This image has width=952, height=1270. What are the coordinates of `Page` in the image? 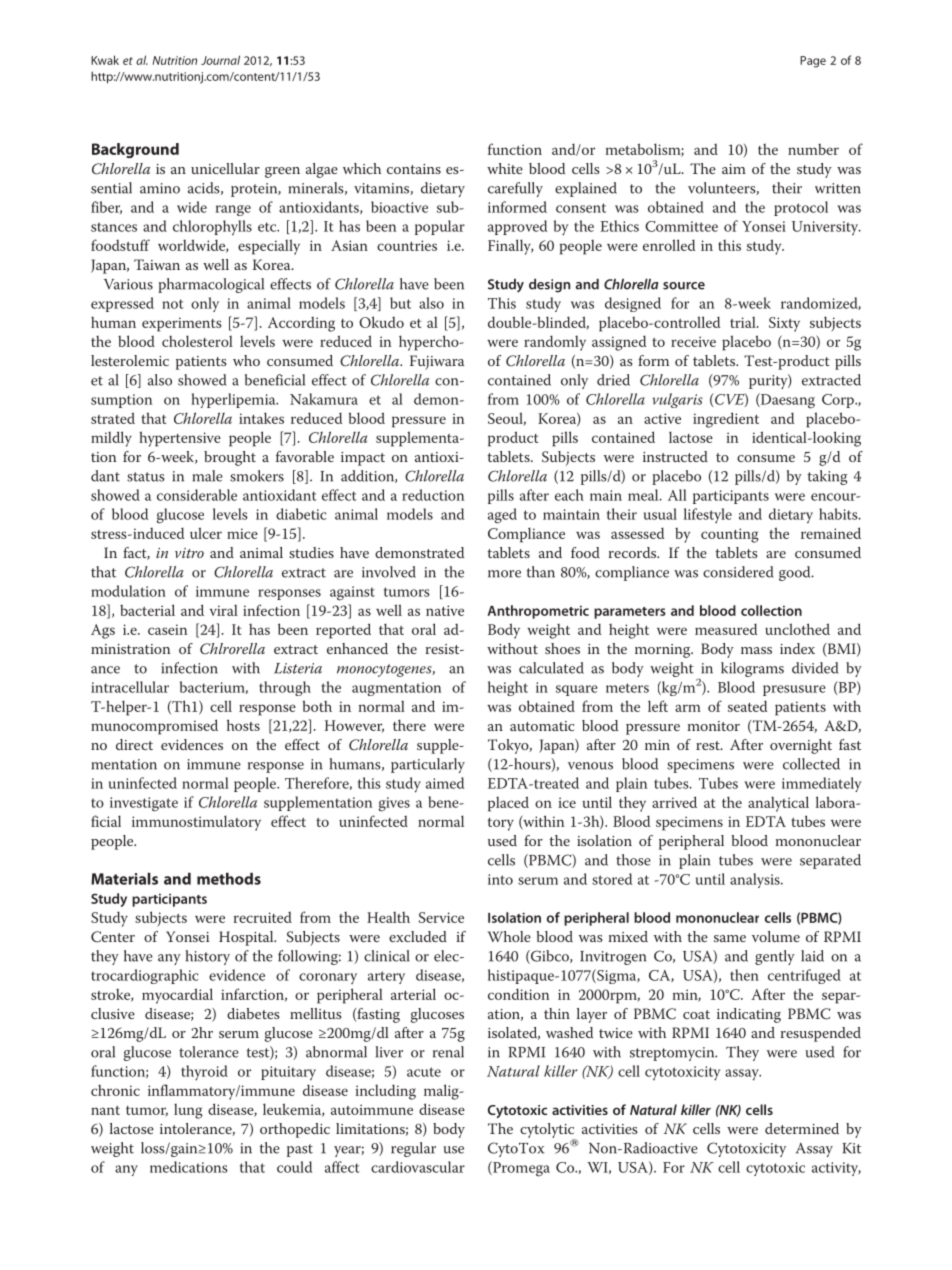 It's located at (813, 62).
